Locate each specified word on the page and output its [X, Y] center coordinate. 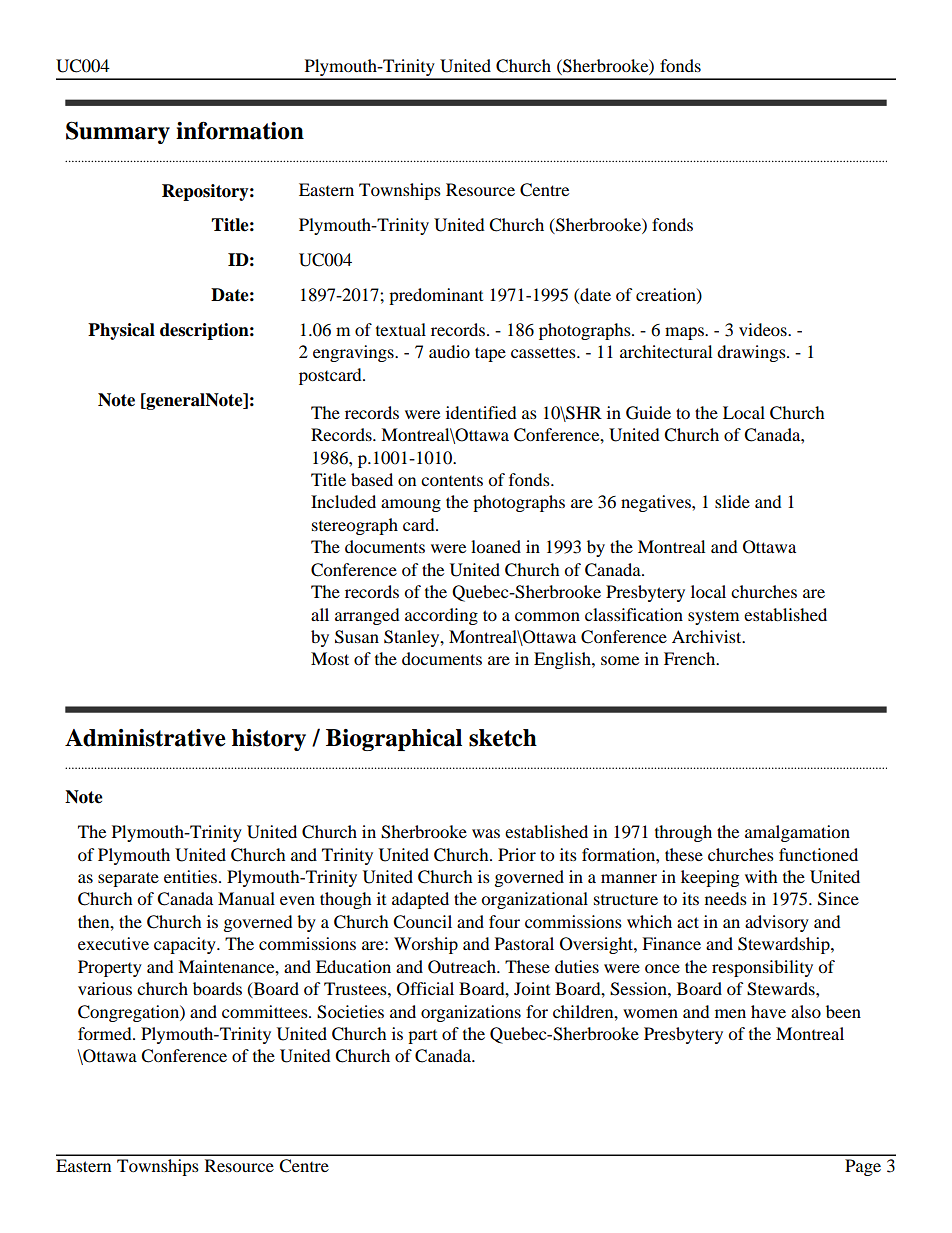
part [422, 1037]
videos [764, 329]
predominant [436, 296]
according [441, 616]
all [320, 614]
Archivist [708, 636]
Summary [118, 132]
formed [106, 1033]
